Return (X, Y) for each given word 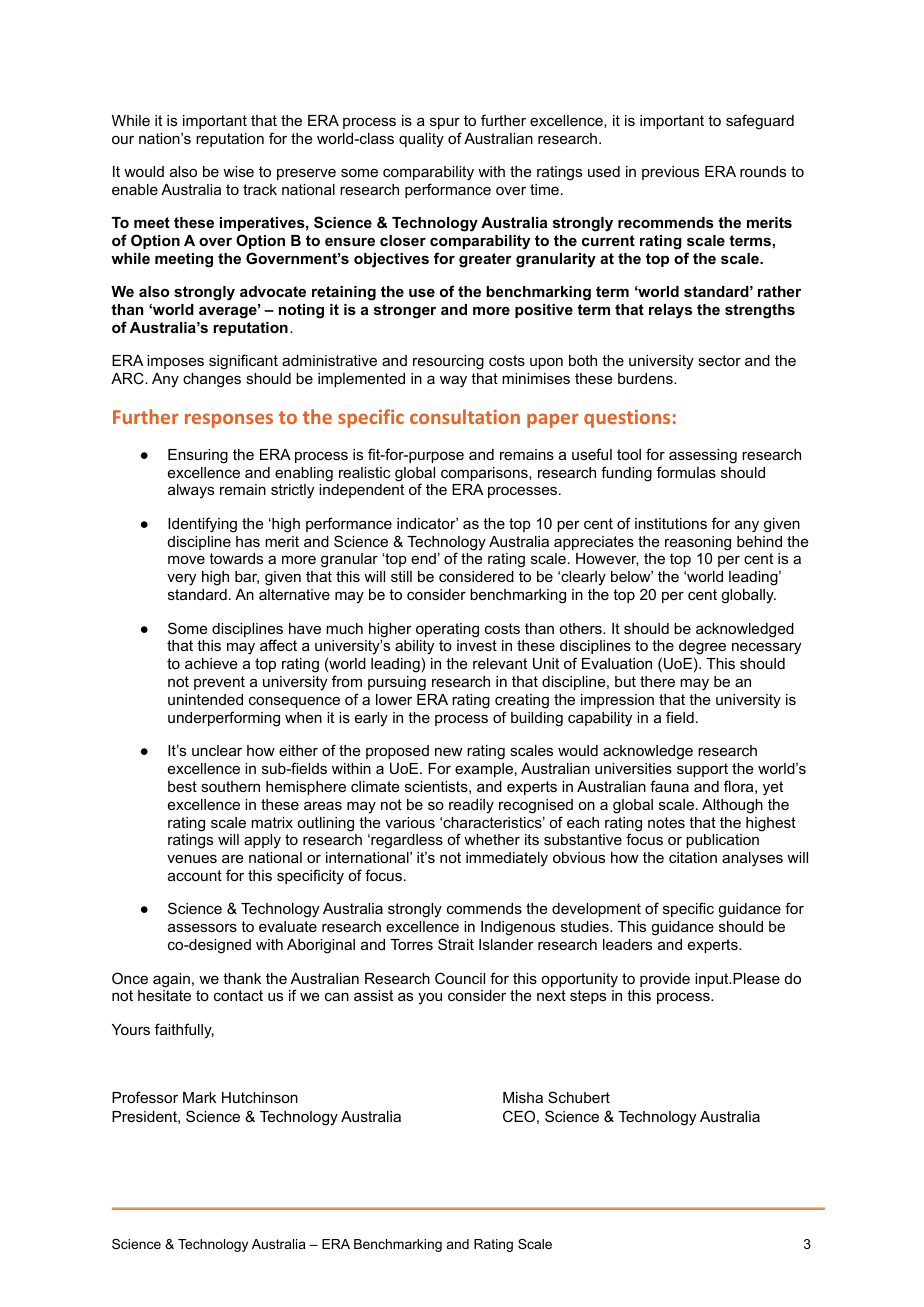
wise (238, 171)
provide (665, 980)
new (448, 751)
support (702, 770)
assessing (703, 456)
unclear (217, 750)
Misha (523, 1097)
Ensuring (198, 456)
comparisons (485, 474)
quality (421, 140)
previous (670, 173)
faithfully (184, 1031)
